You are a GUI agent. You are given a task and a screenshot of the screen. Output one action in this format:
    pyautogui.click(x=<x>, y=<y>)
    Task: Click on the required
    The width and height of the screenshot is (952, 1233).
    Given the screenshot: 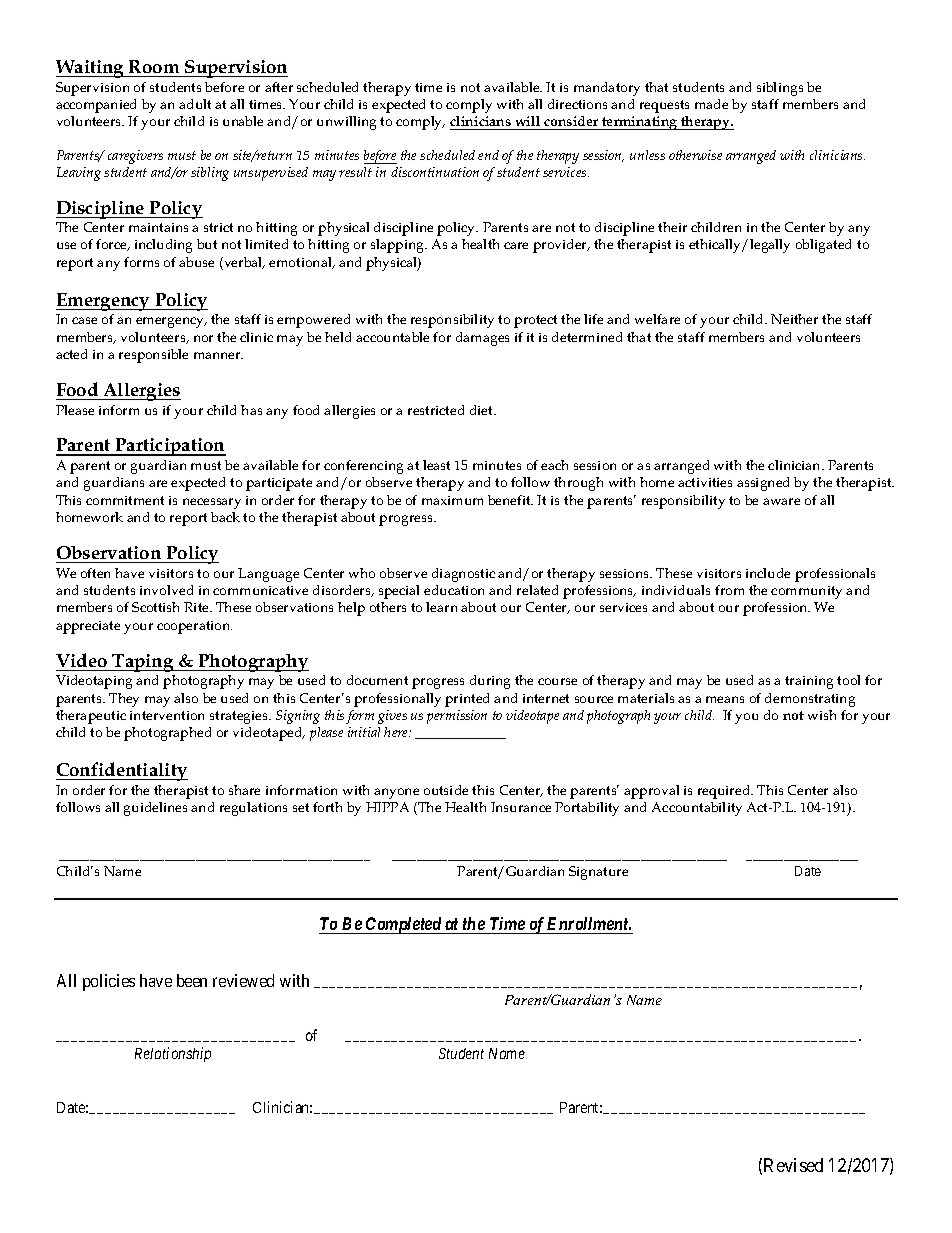 What is the action you would take?
    pyautogui.click(x=725, y=792)
